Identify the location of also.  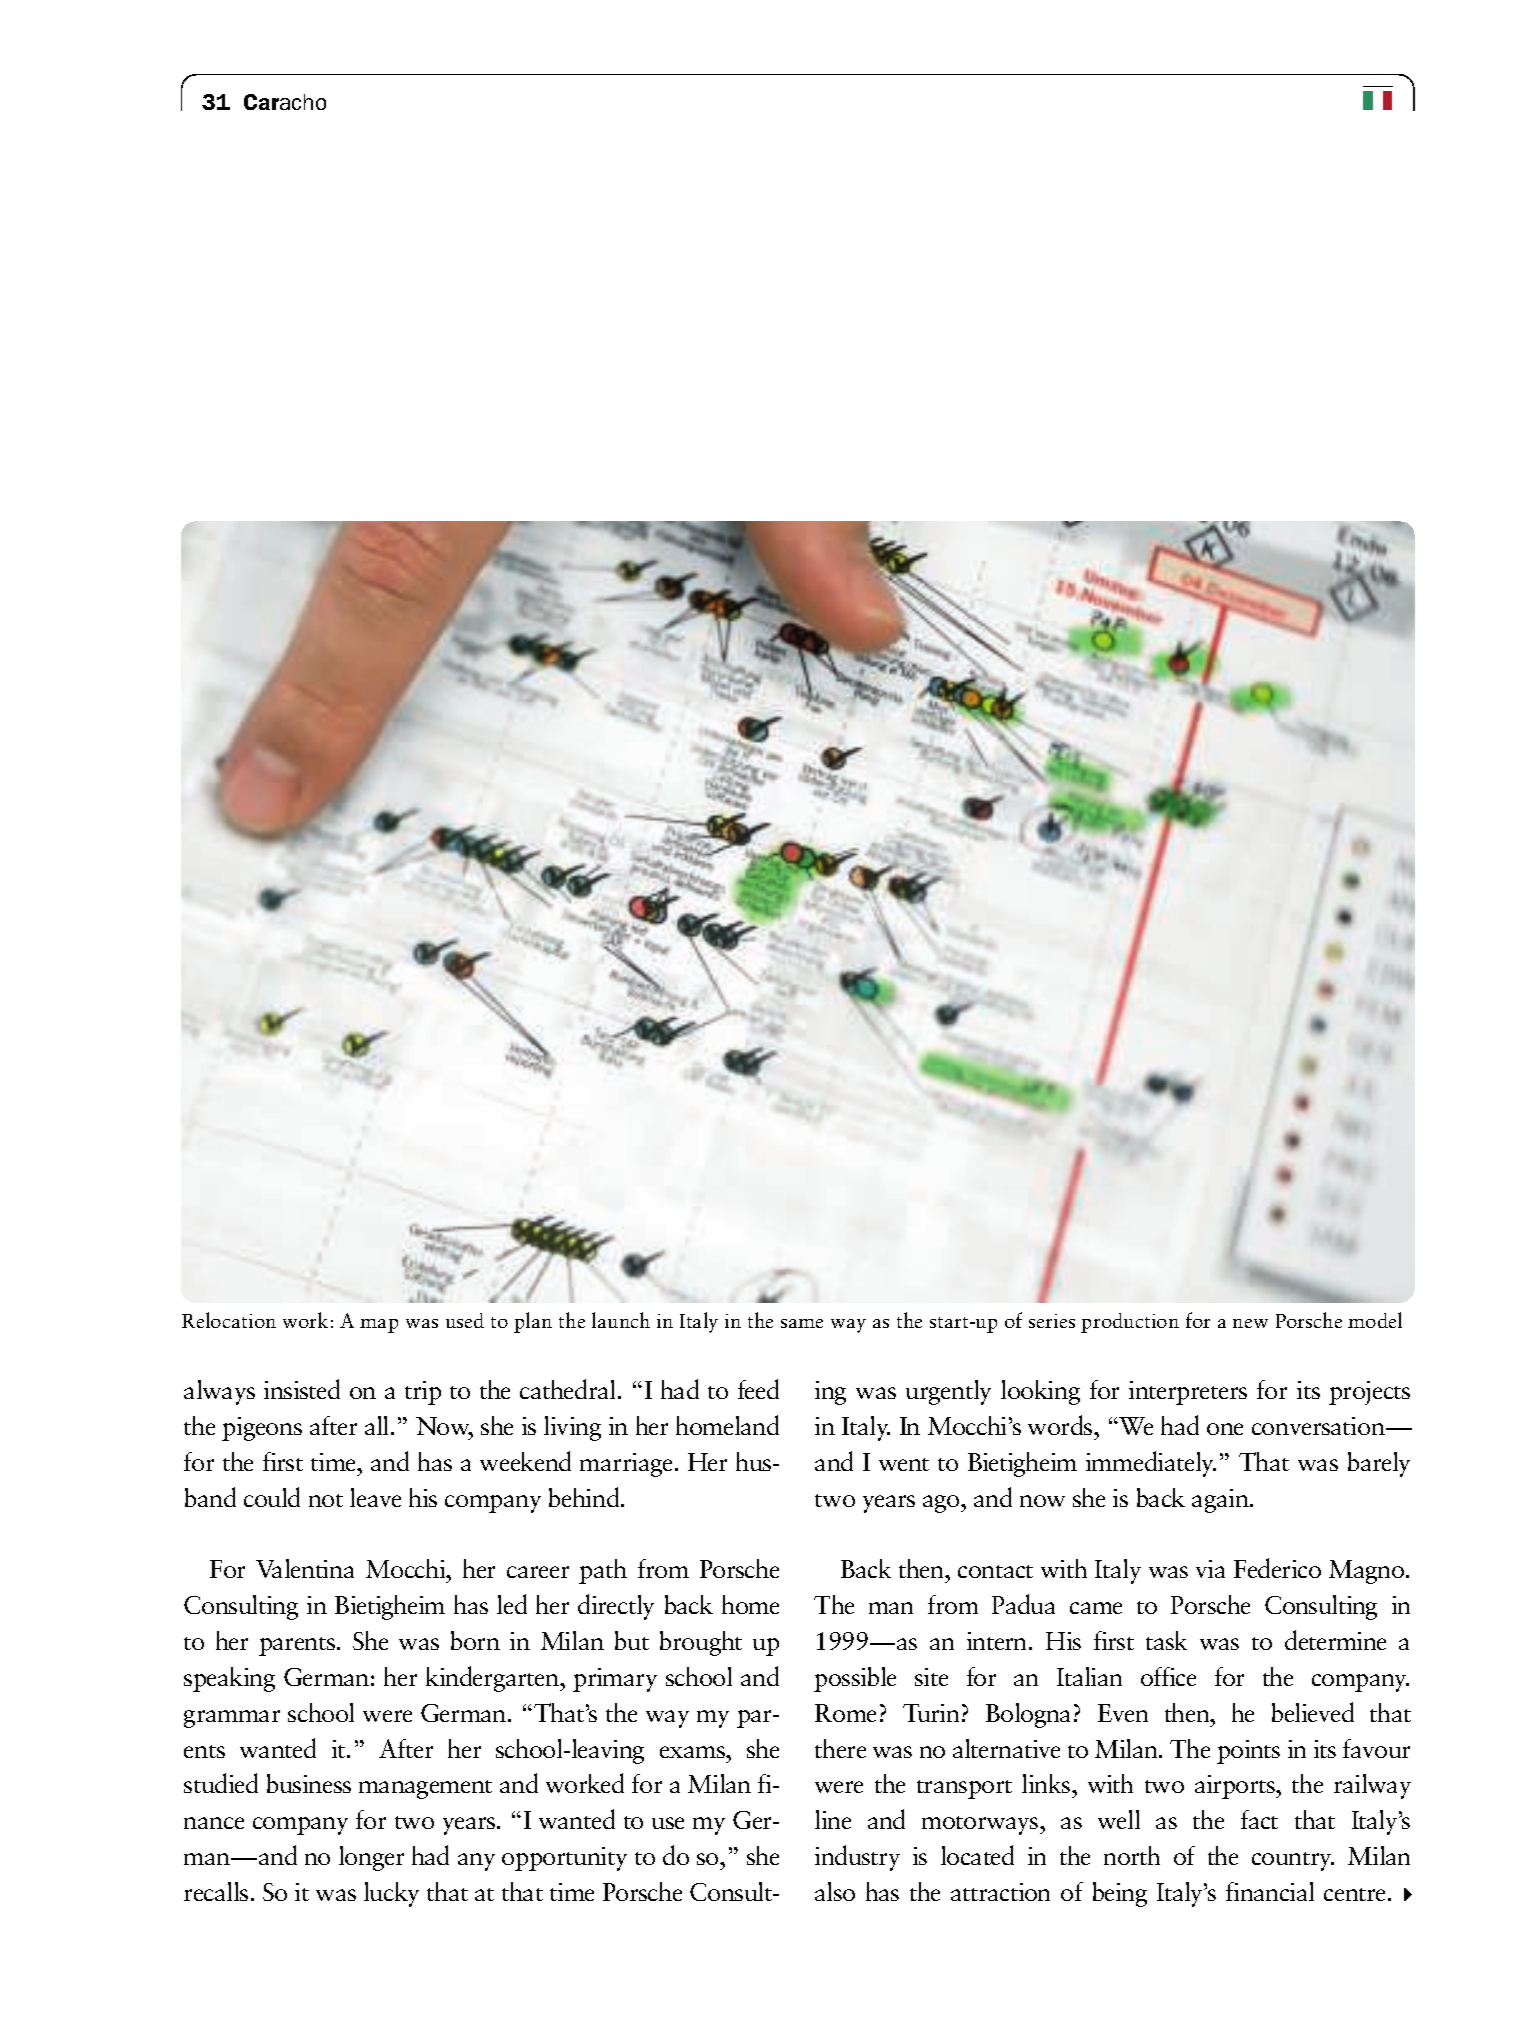
(835, 1891).
